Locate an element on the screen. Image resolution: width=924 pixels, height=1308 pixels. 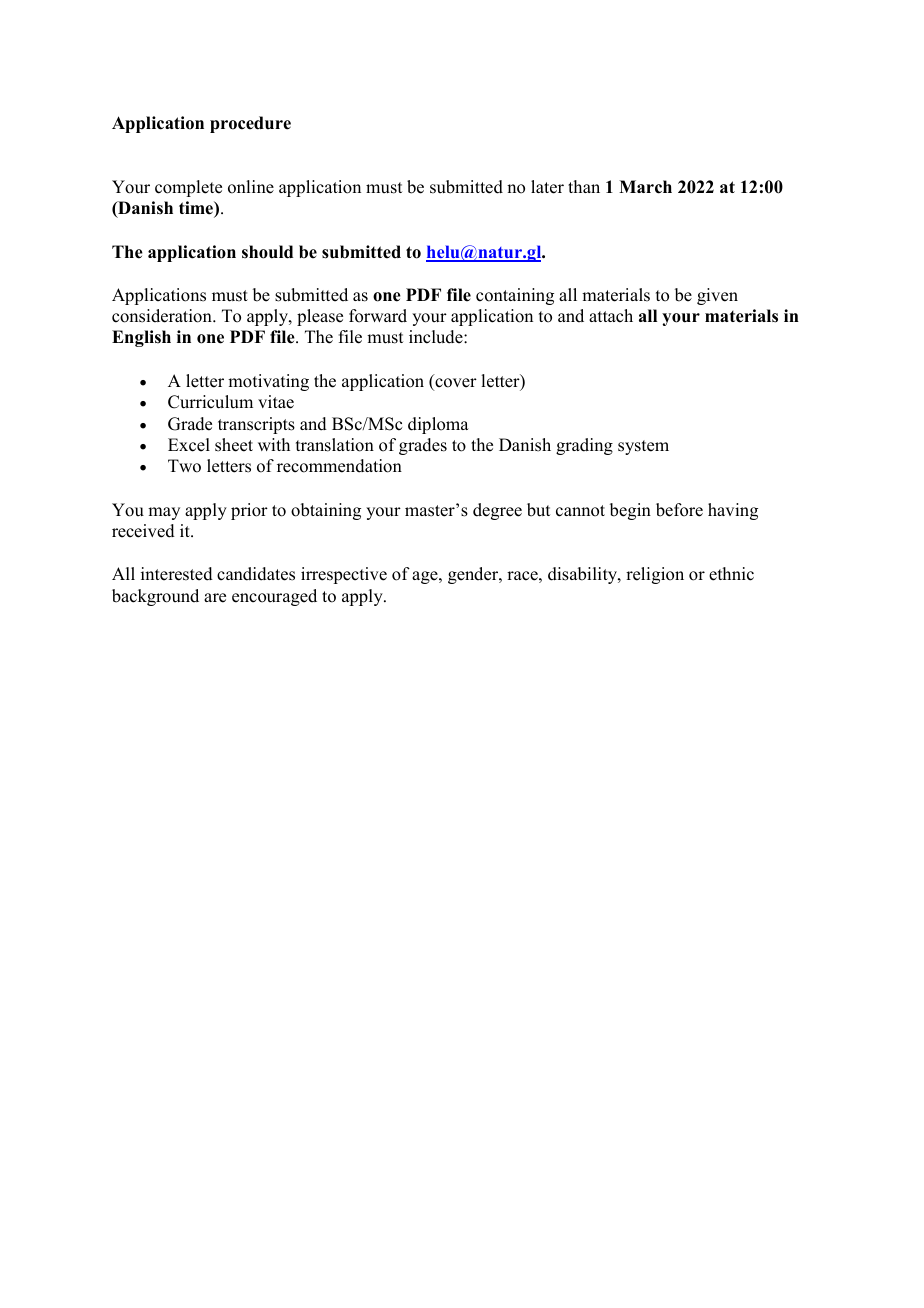
system is located at coordinates (643, 447).
